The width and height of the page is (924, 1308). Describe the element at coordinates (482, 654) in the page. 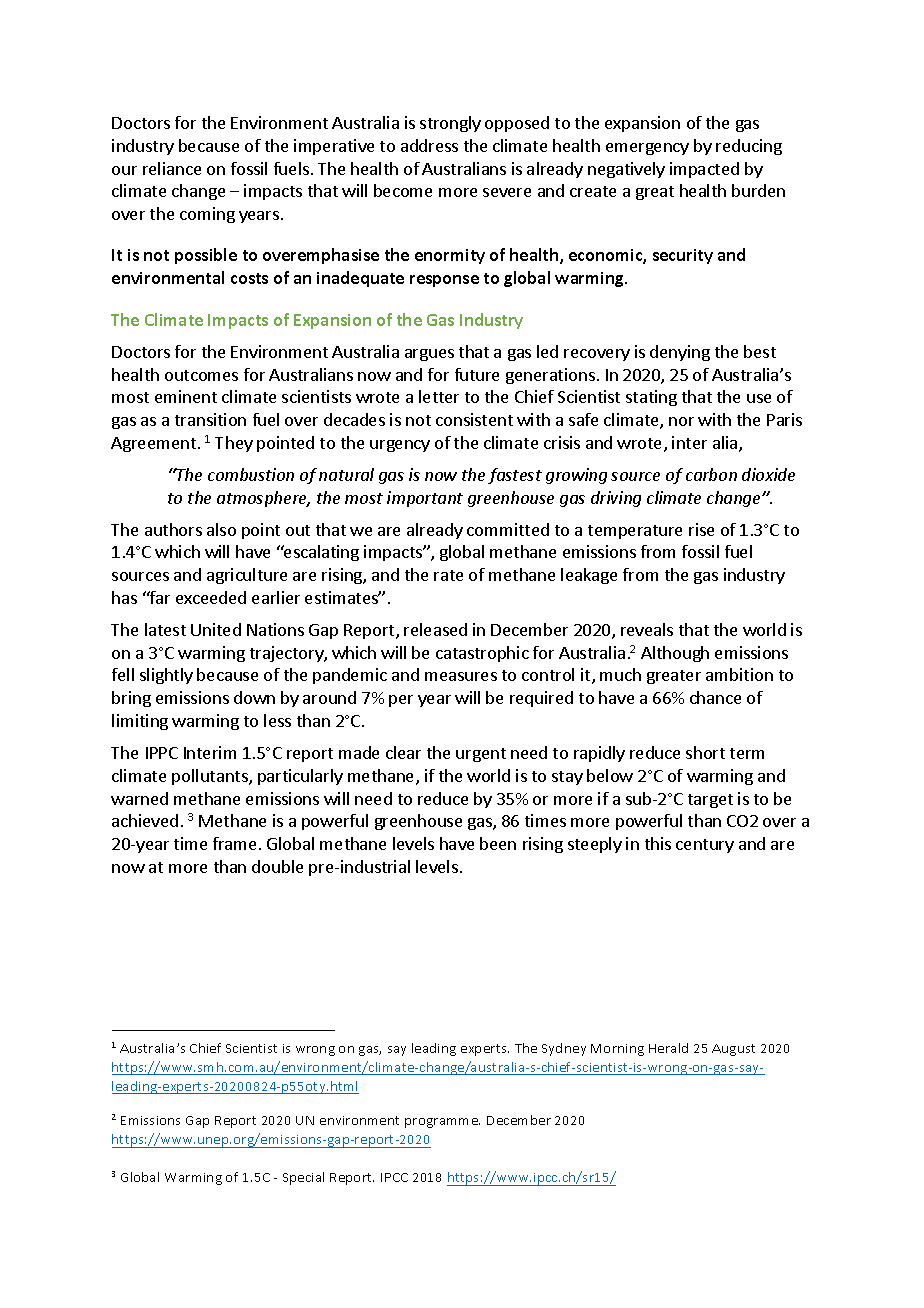

I see `catastrophic` at that location.
